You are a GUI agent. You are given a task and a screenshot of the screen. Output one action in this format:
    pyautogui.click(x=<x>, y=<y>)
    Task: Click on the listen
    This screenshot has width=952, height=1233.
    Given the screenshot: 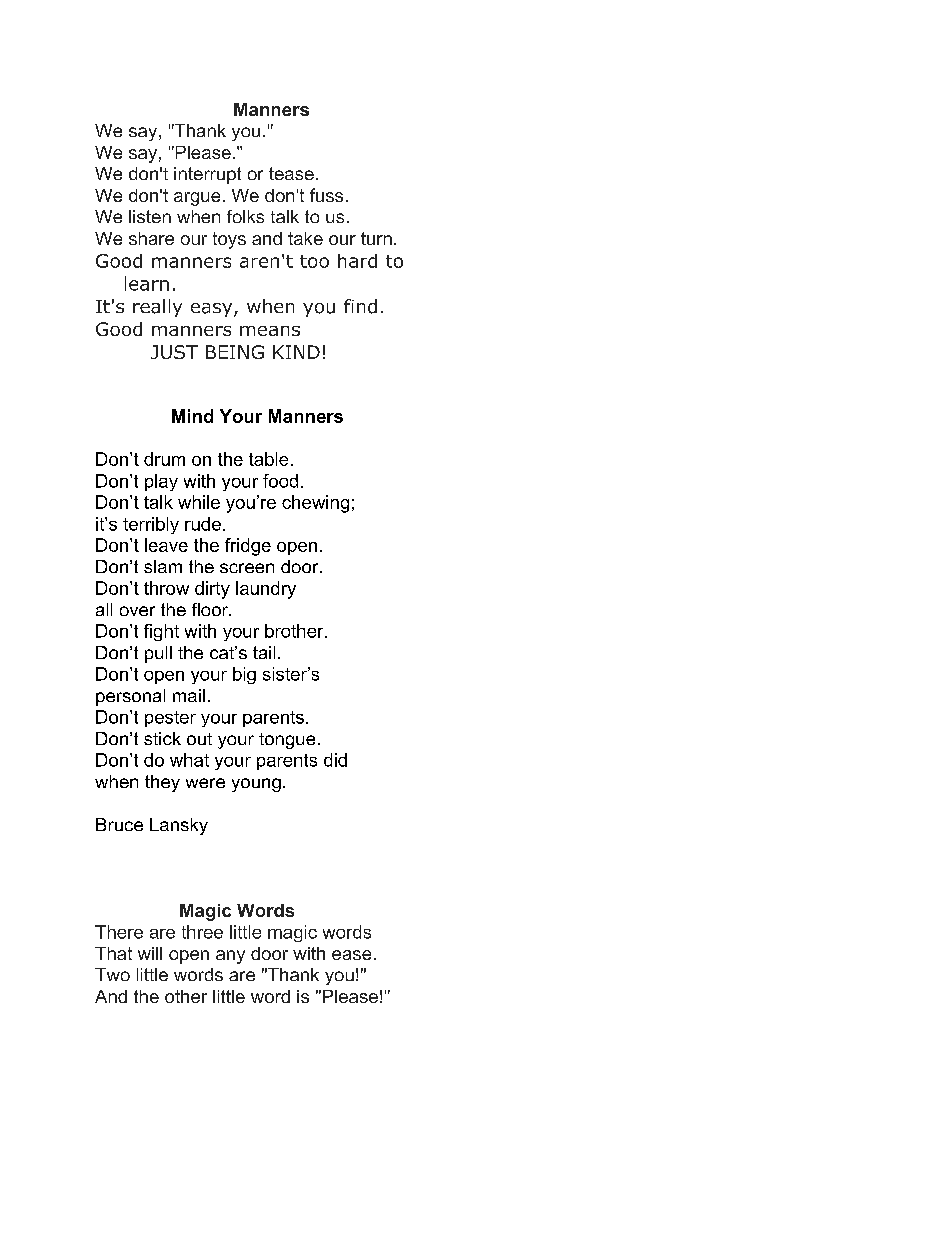 What is the action you would take?
    pyautogui.click(x=150, y=216)
